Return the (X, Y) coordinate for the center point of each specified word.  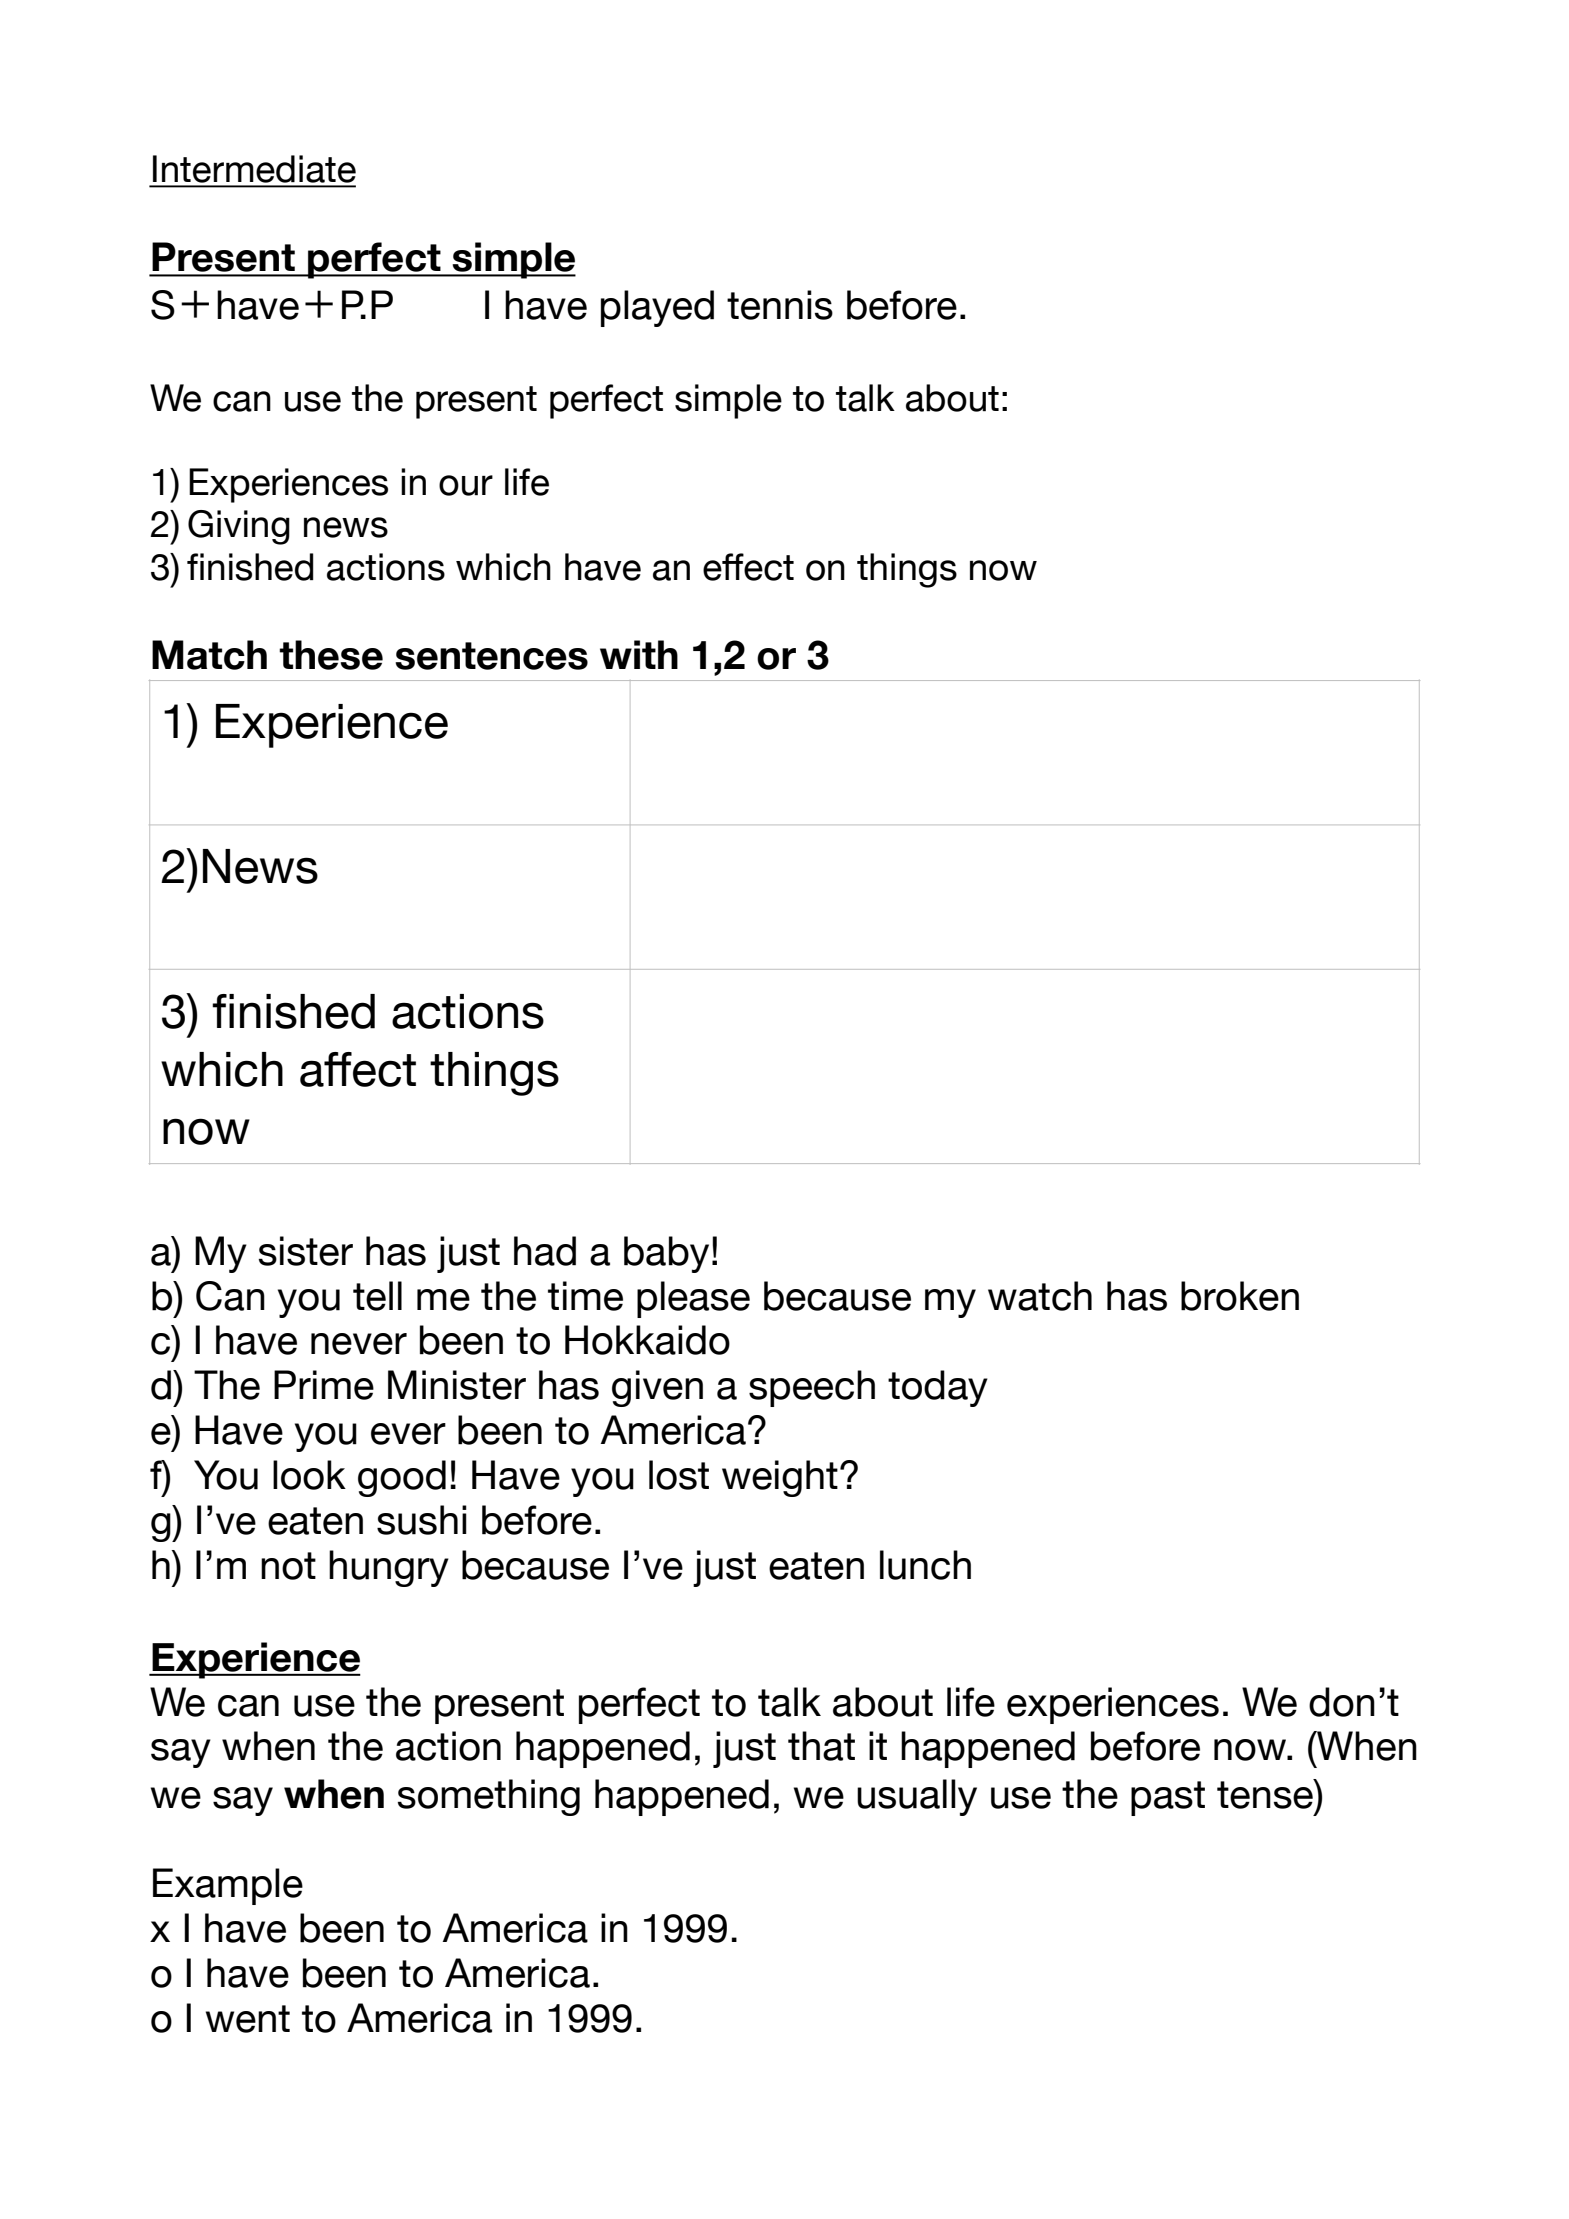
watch (1040, 1296)
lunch (925, 1565)
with (639, 654)
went (248, 2019)
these (331, 655)
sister (306, 1251)
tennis (780, 305)
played (657, 308)
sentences (491, 656)
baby (666, 1254)
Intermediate (254, 169)
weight (780, 1478)
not (288, 1566)
